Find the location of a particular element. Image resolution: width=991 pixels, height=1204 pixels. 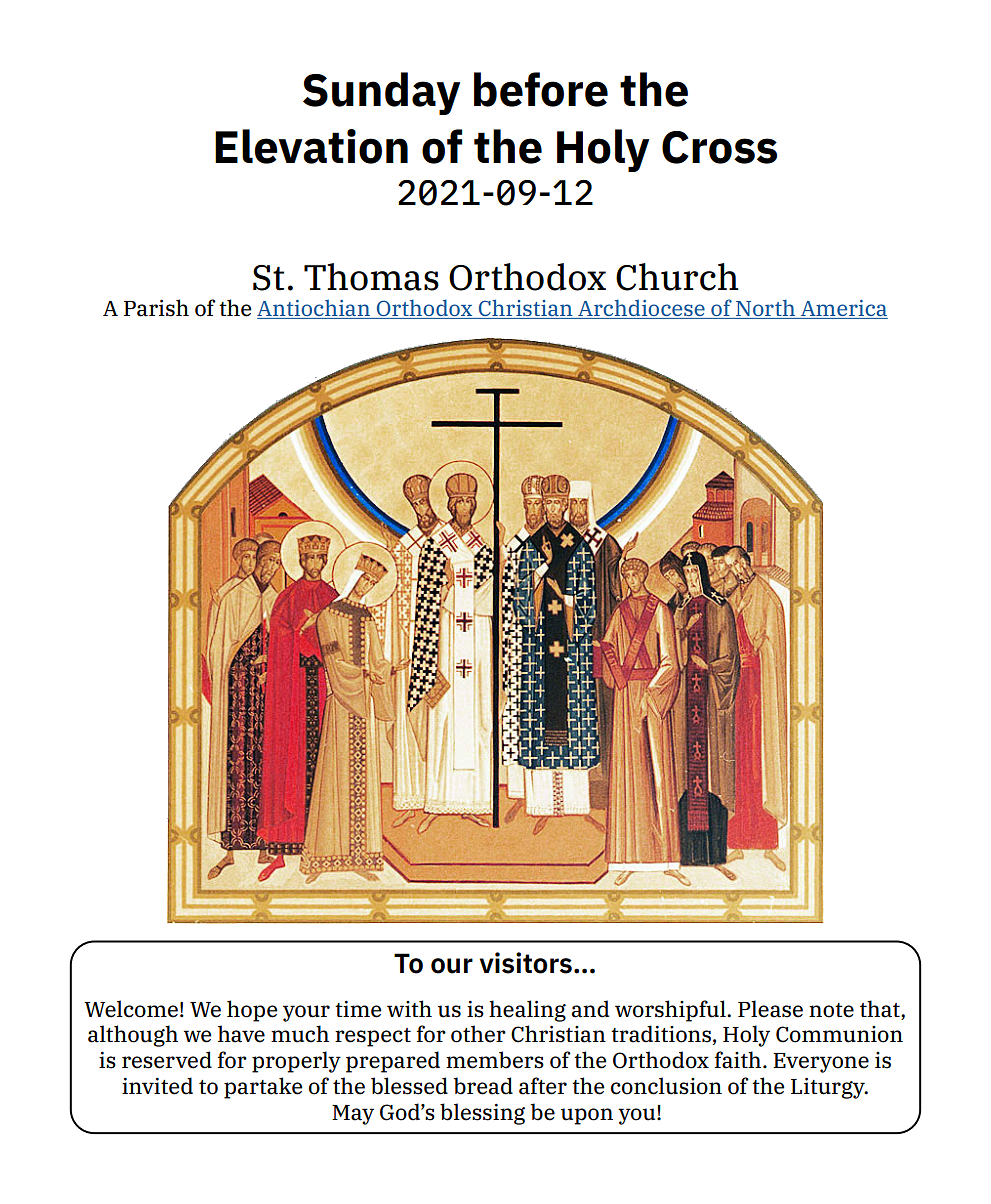

Archdiocese is located at coordinates (641, 309).
